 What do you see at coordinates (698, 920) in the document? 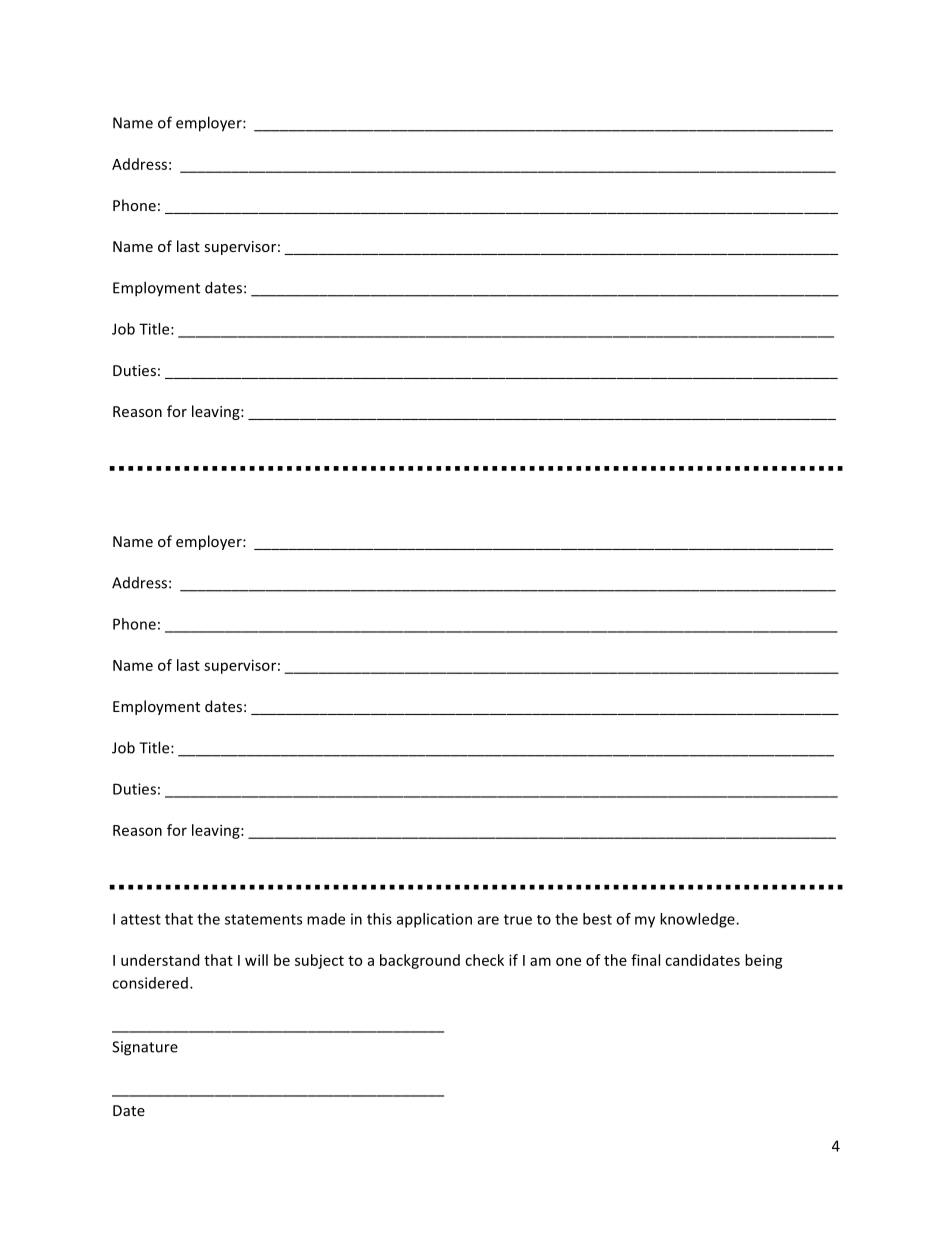
I see `knowledge` at bounding box center [698, 920].
